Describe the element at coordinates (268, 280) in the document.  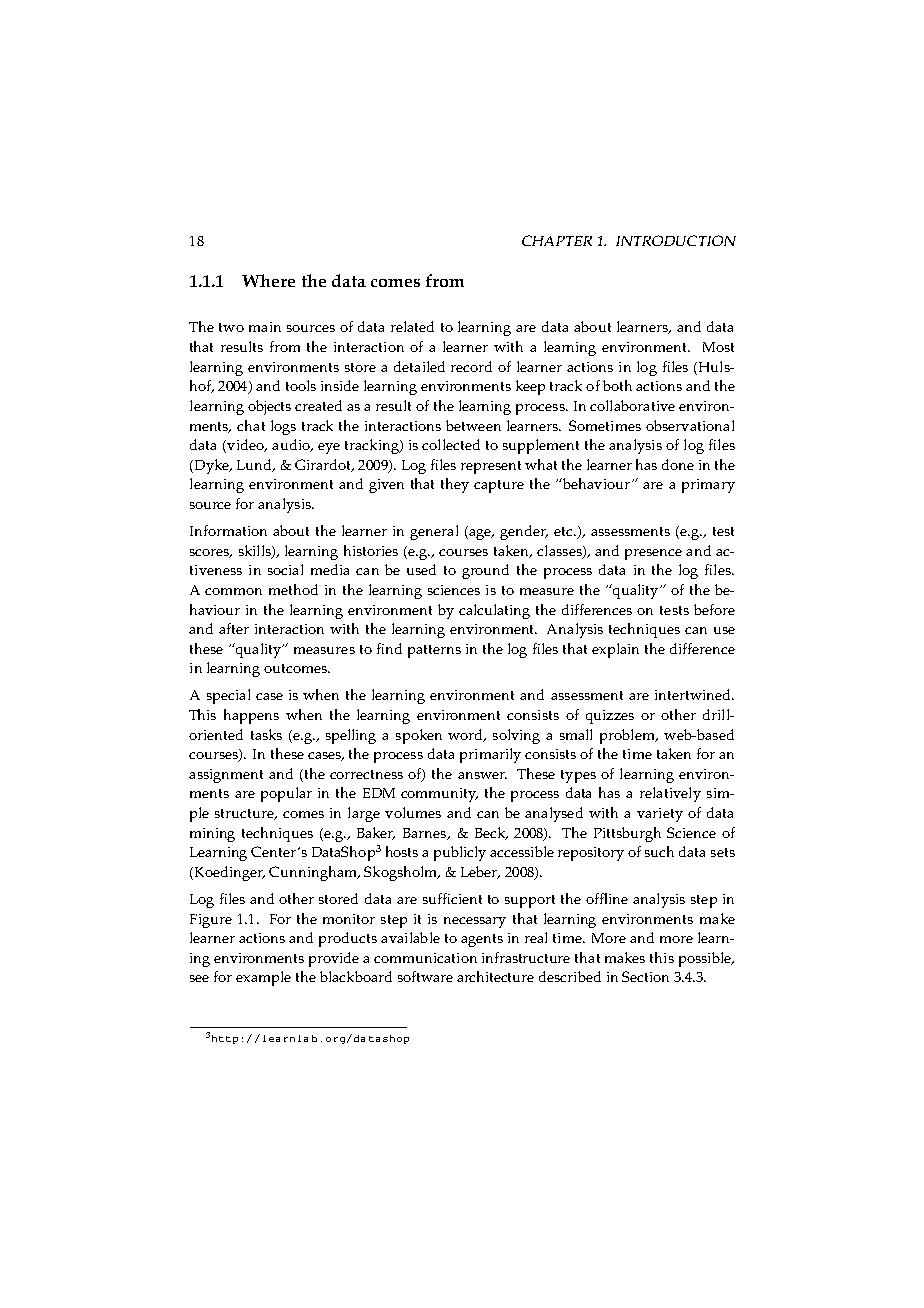
I see `Where` at that location.
